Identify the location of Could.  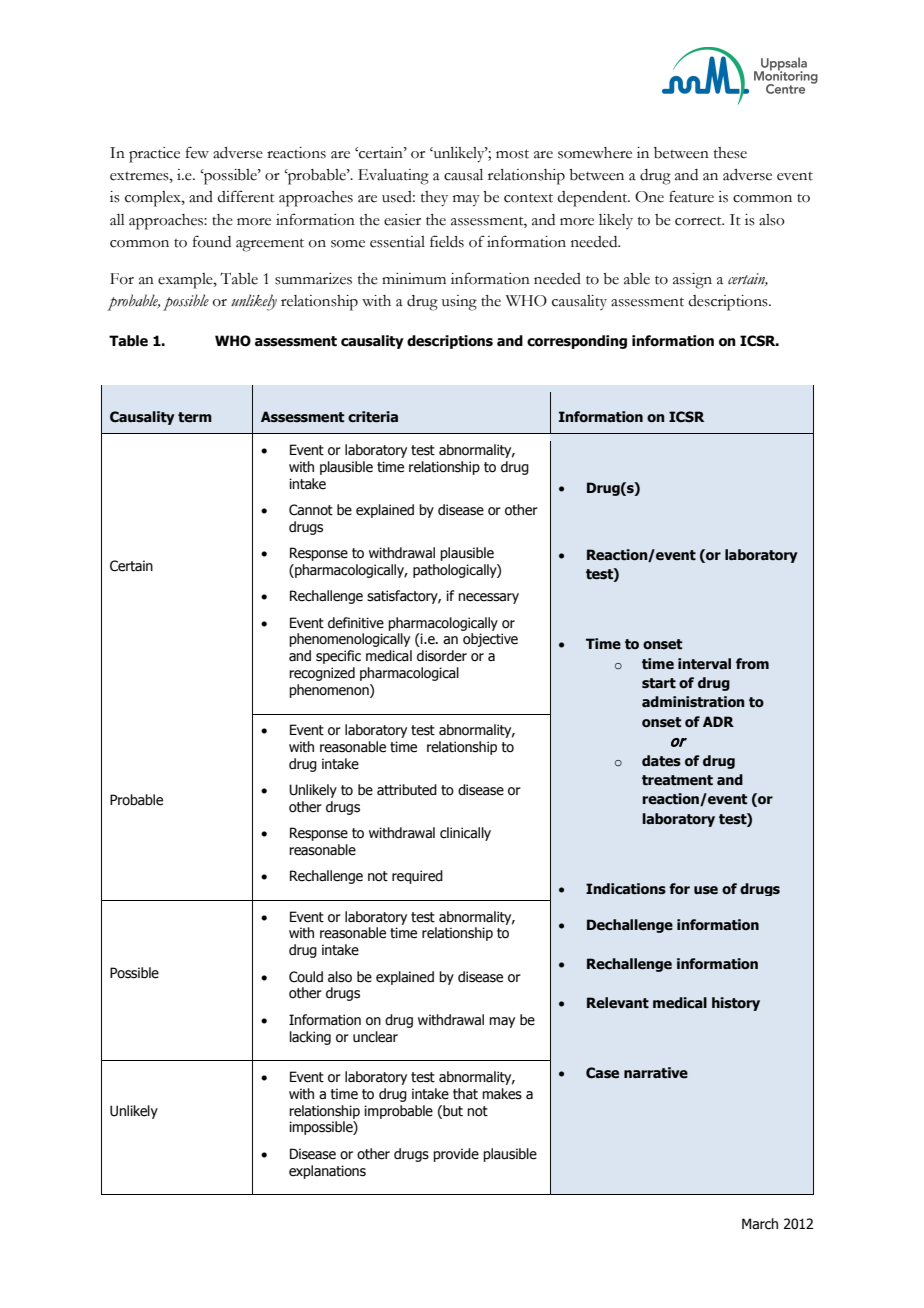
(306, 977).
